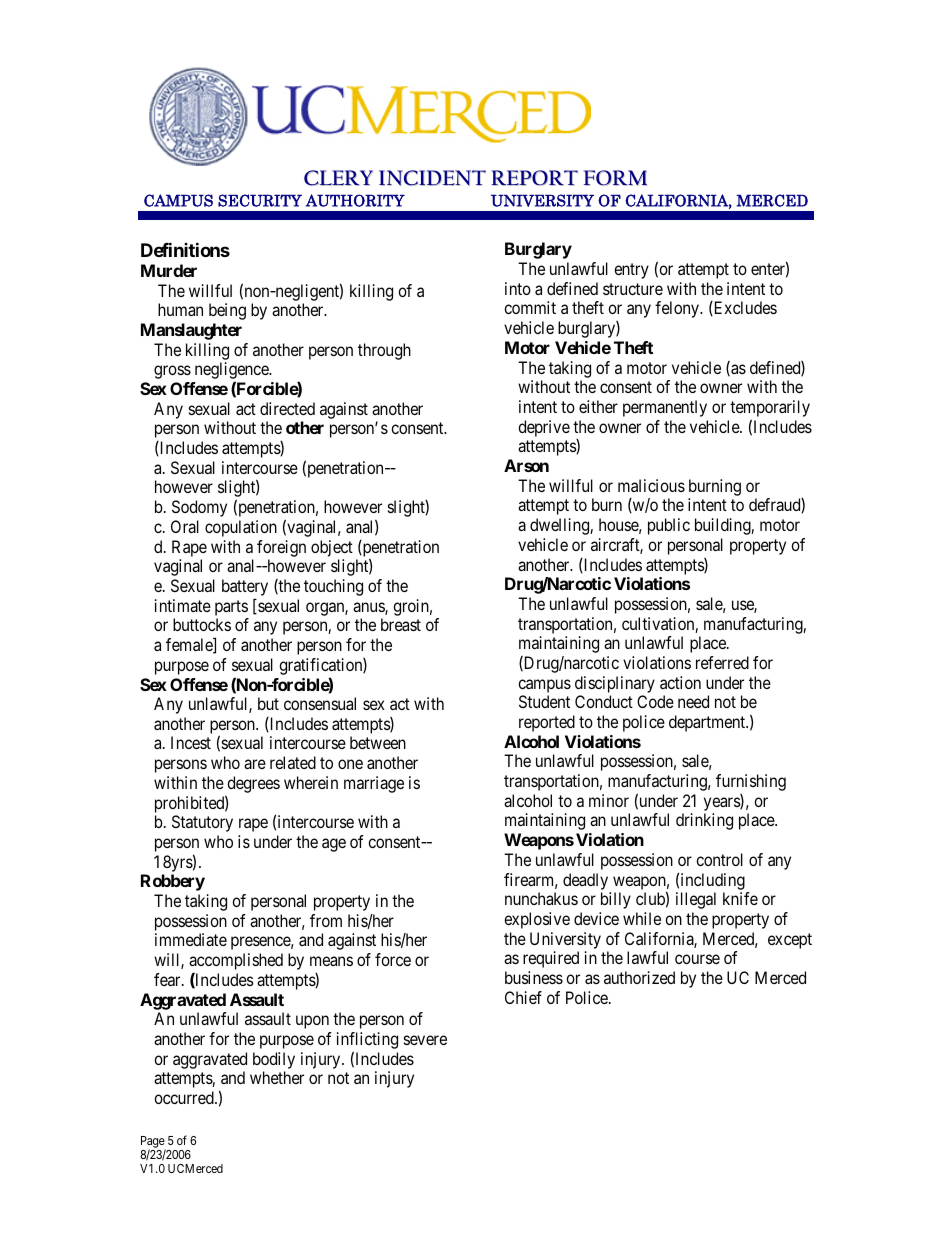  Describe the element at coordinates (518, 288) in the page. I see `into` at that location.
